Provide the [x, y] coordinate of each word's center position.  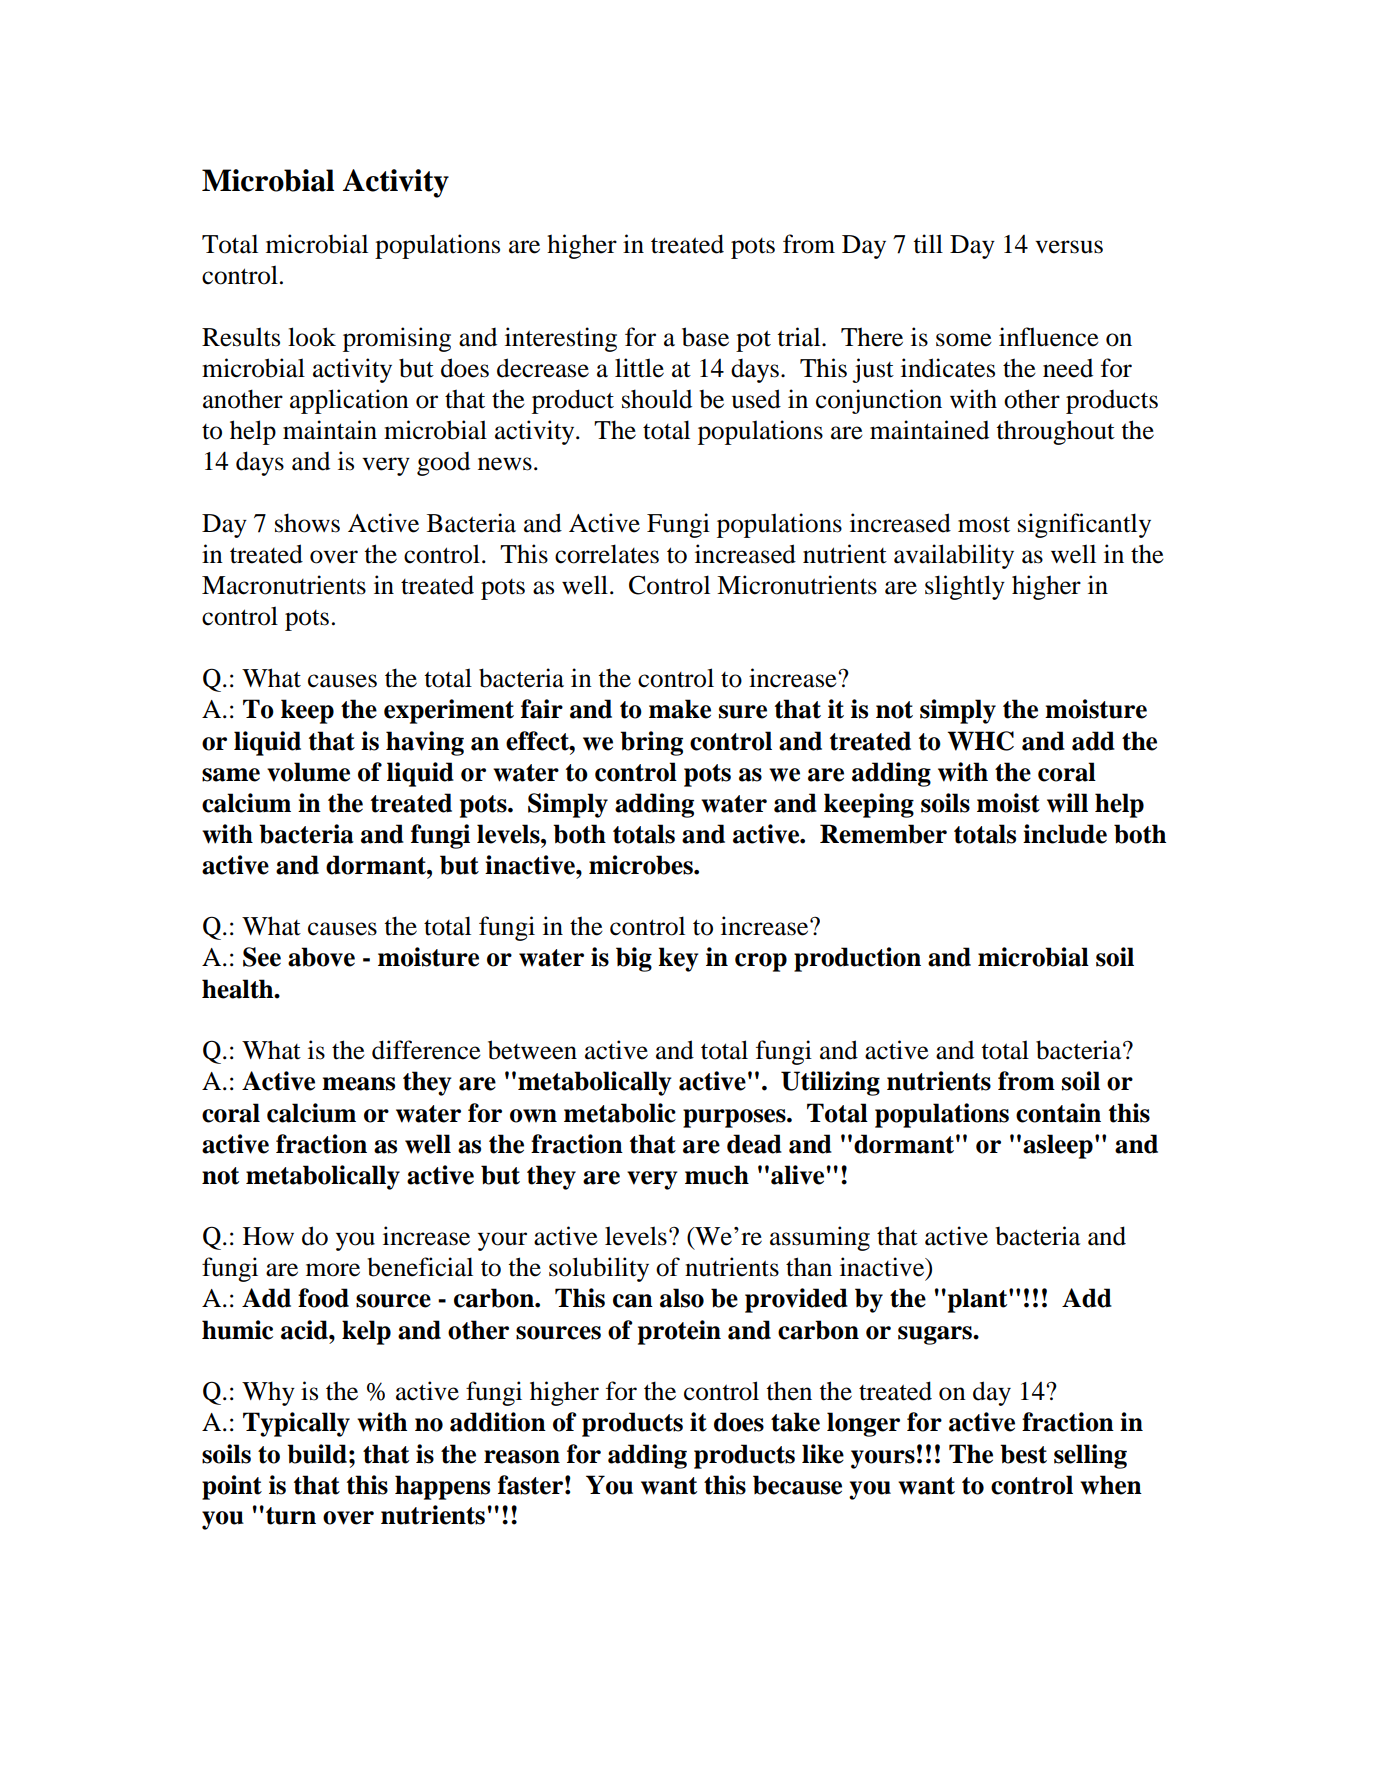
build [317, 1454]
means [358, 1084]
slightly [965, 587]
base [705, 337]
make [680, 709]
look [312, 337]
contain [1058, 1113]
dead [754, 1144]
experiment [449, 711]
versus [1069, 247]
